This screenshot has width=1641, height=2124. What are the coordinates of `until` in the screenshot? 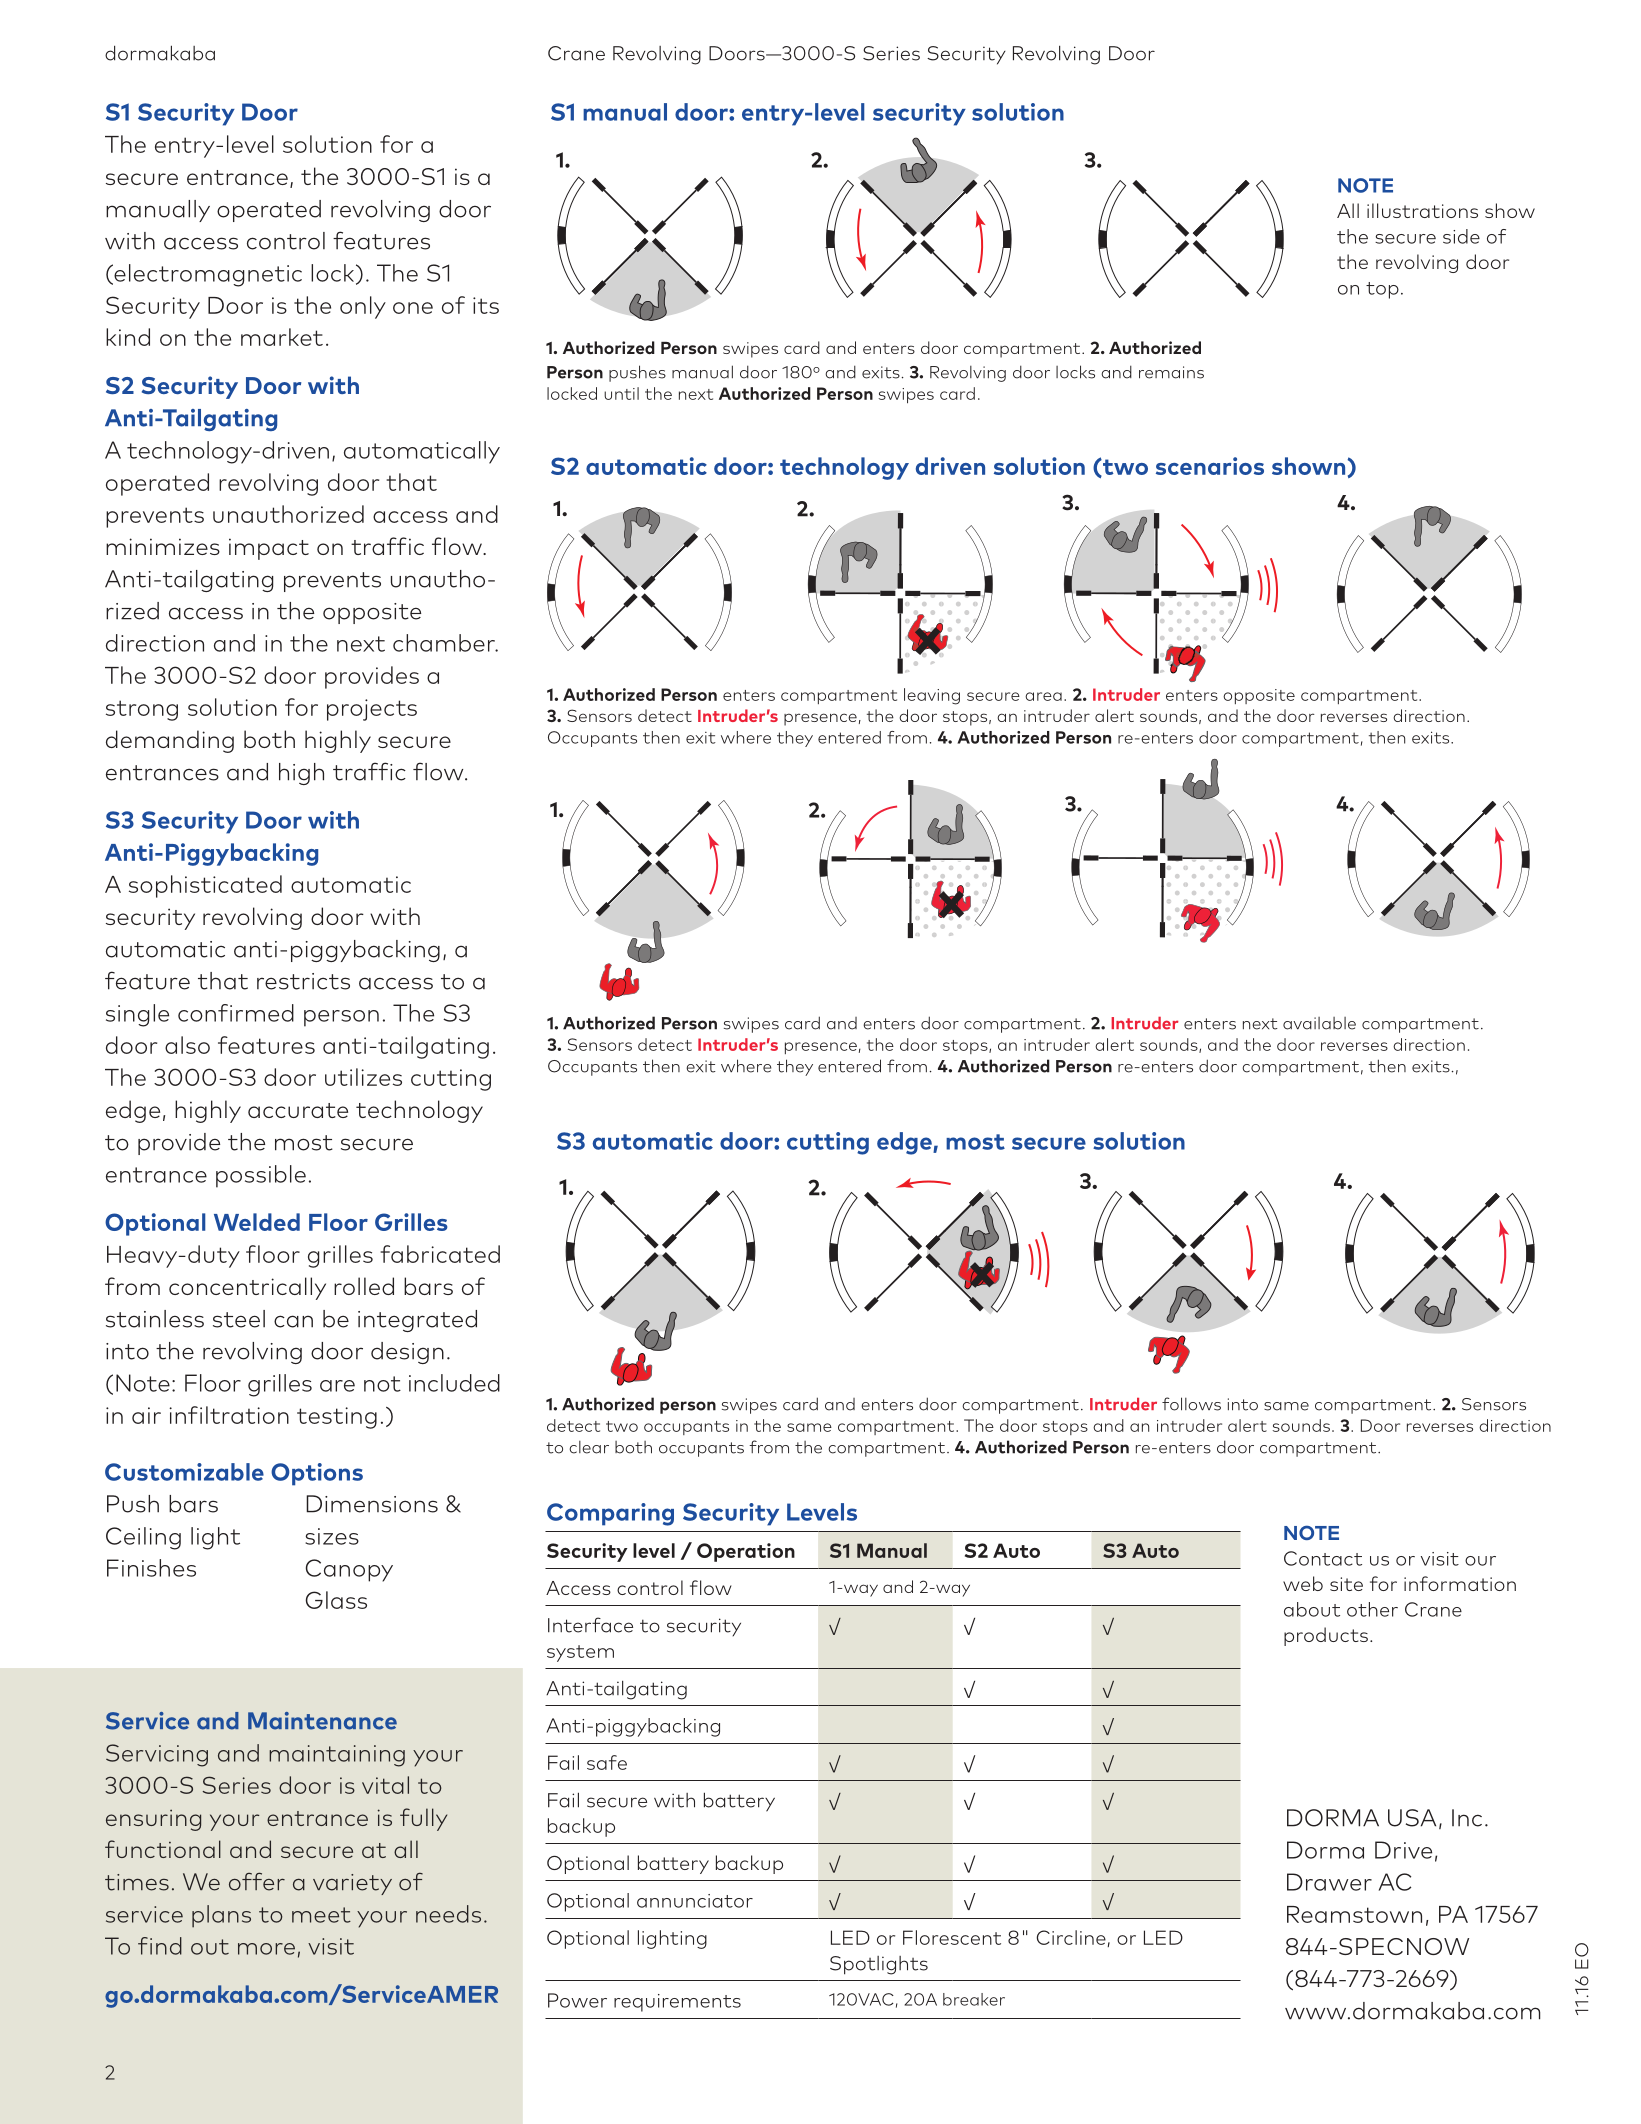 It's located at (621, 393).
